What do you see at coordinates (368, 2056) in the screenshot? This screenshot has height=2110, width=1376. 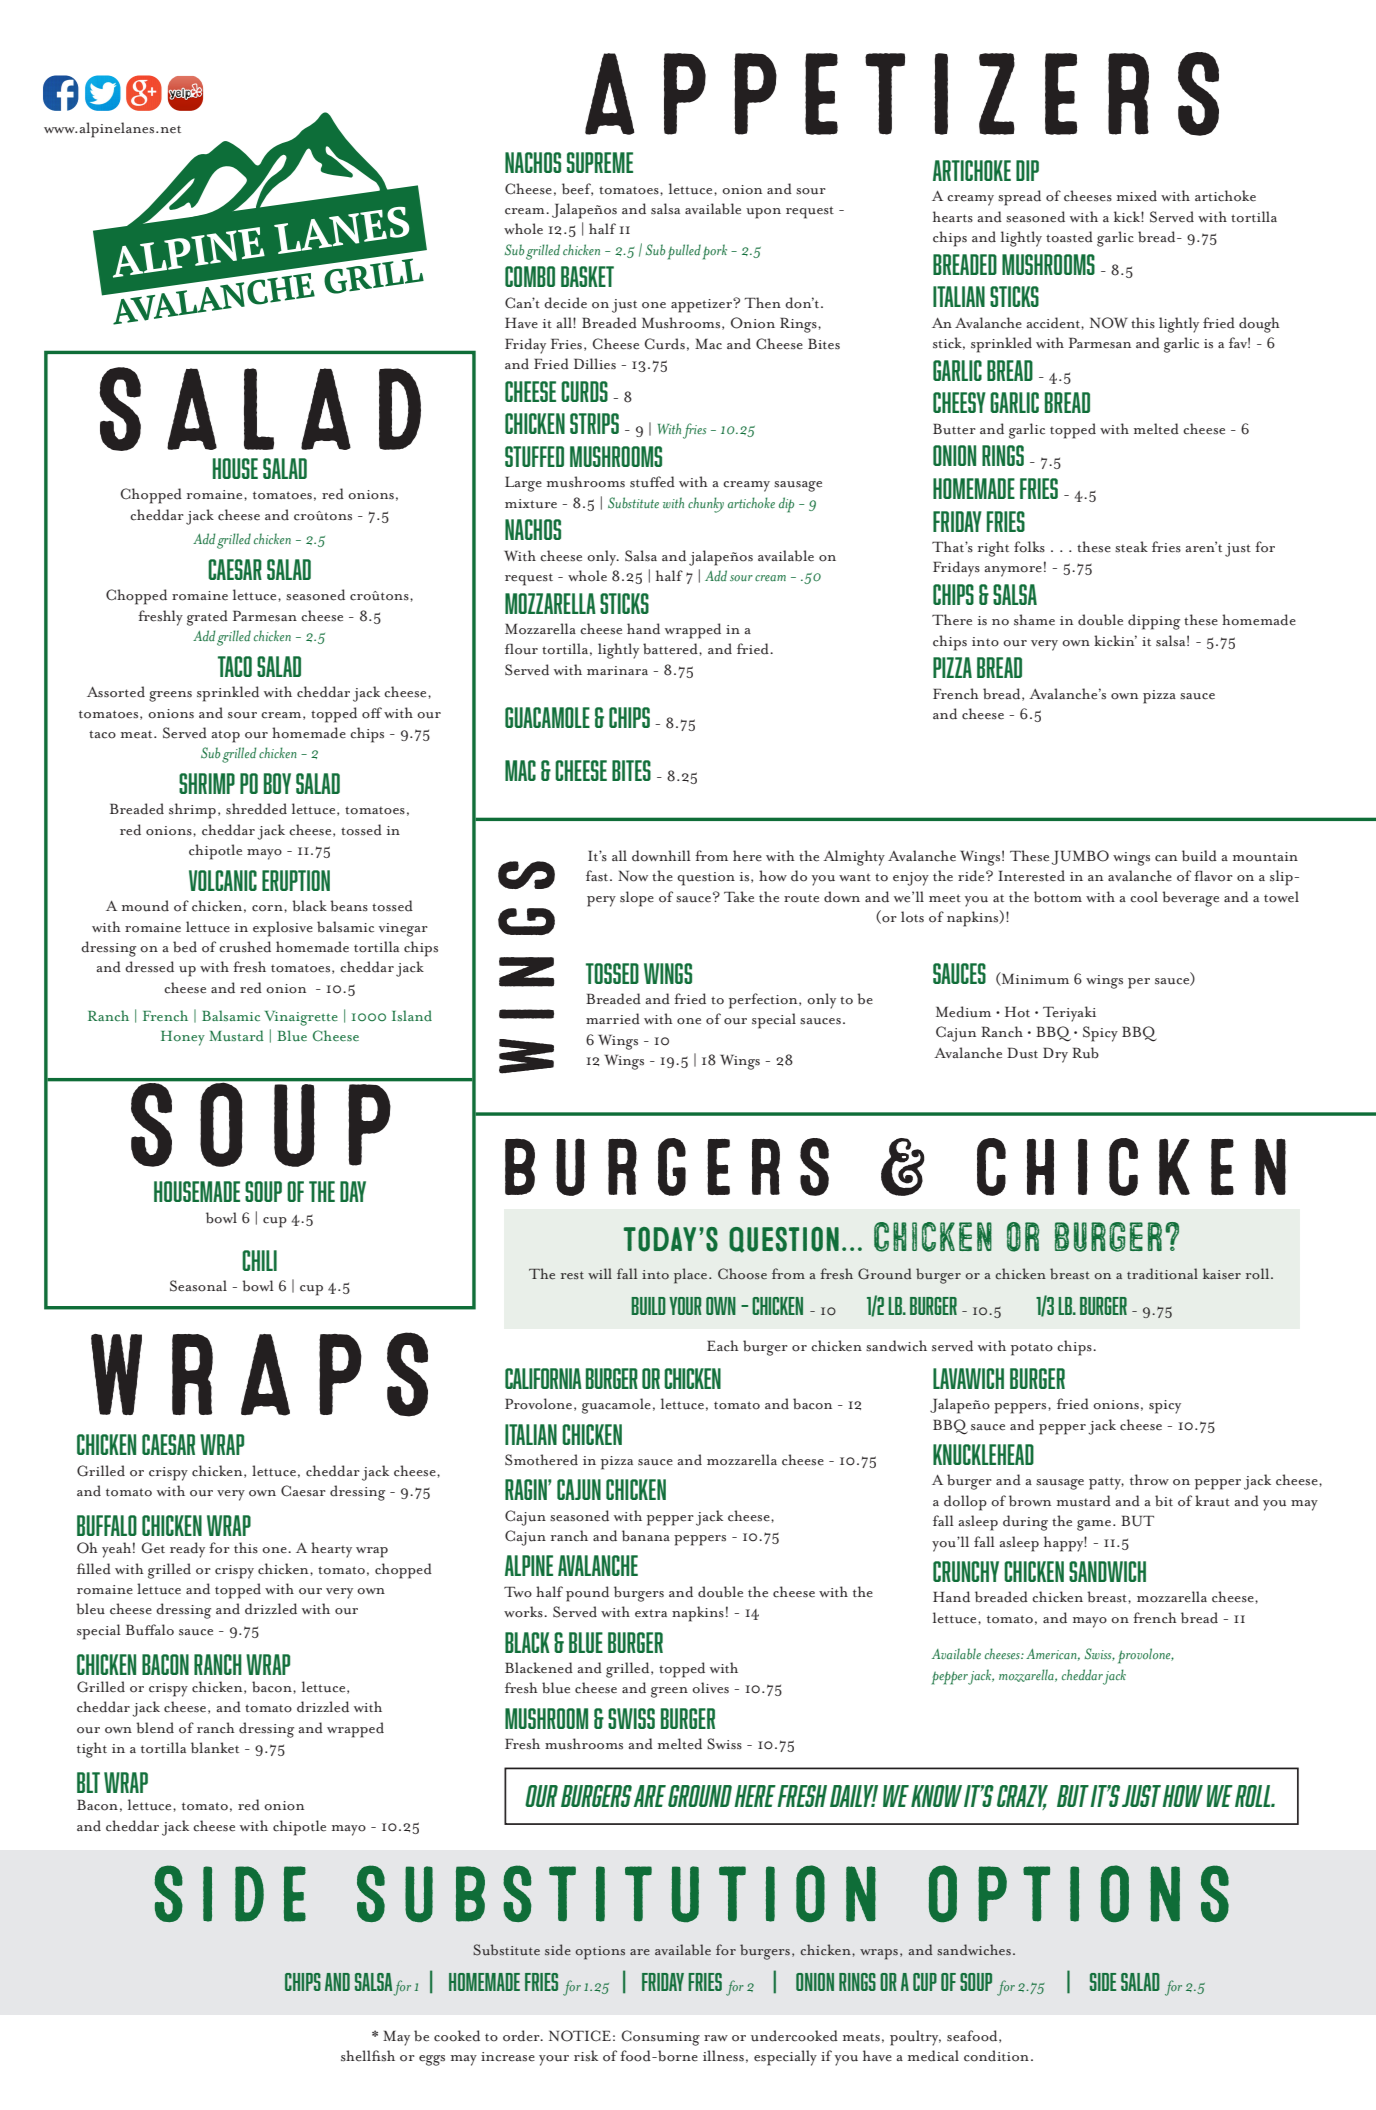 I see `shellfish` at bounding box center [368, 2056].
